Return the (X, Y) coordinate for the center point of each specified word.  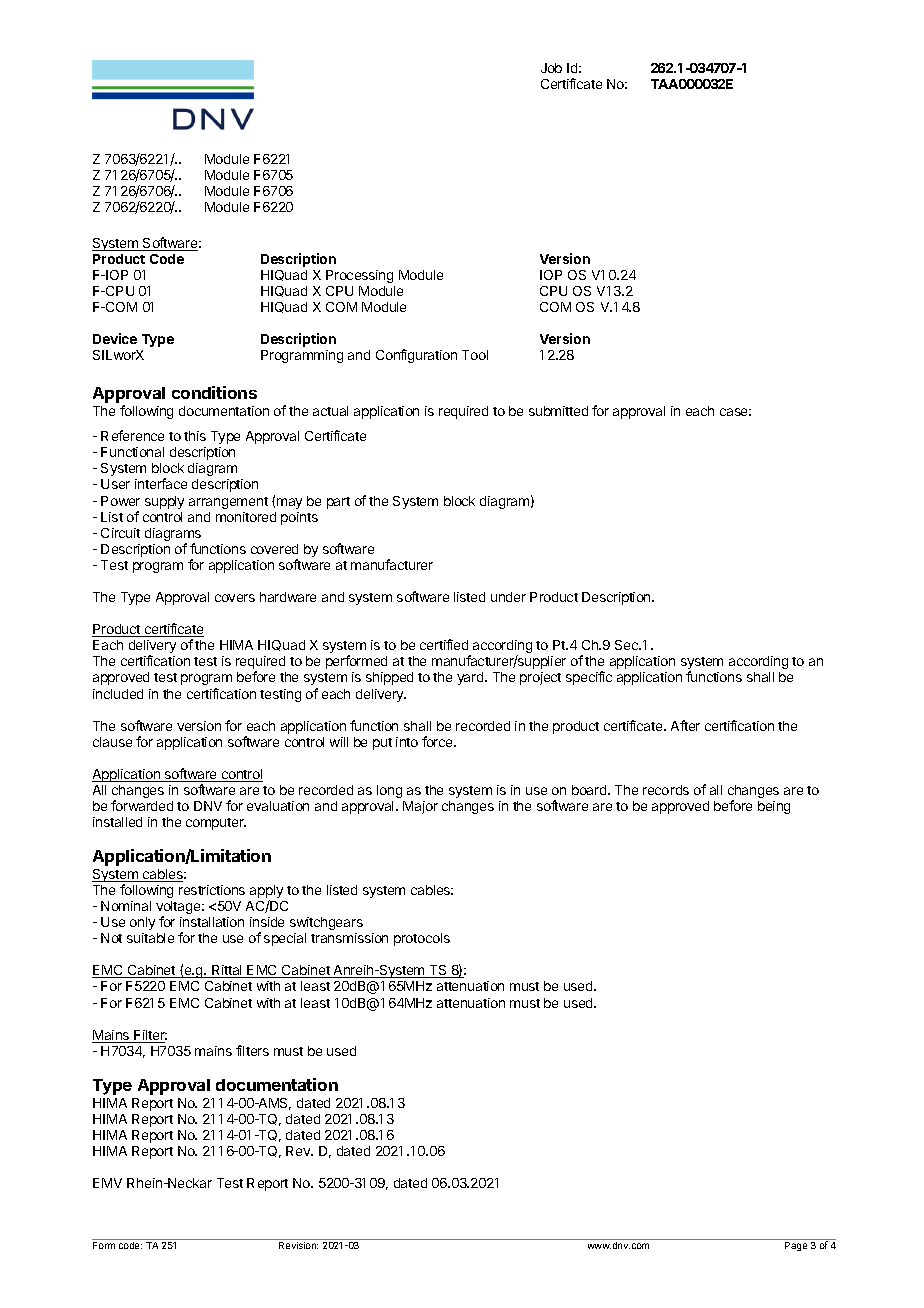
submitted (558, 411)
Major (420, 807)
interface (161, 483)
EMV (107, 1183)
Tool (475, 355)
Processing (359, 276)
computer (216, 824)
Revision (298, 1245)
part (338, 503)
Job (551, 68)
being (774, 807)
